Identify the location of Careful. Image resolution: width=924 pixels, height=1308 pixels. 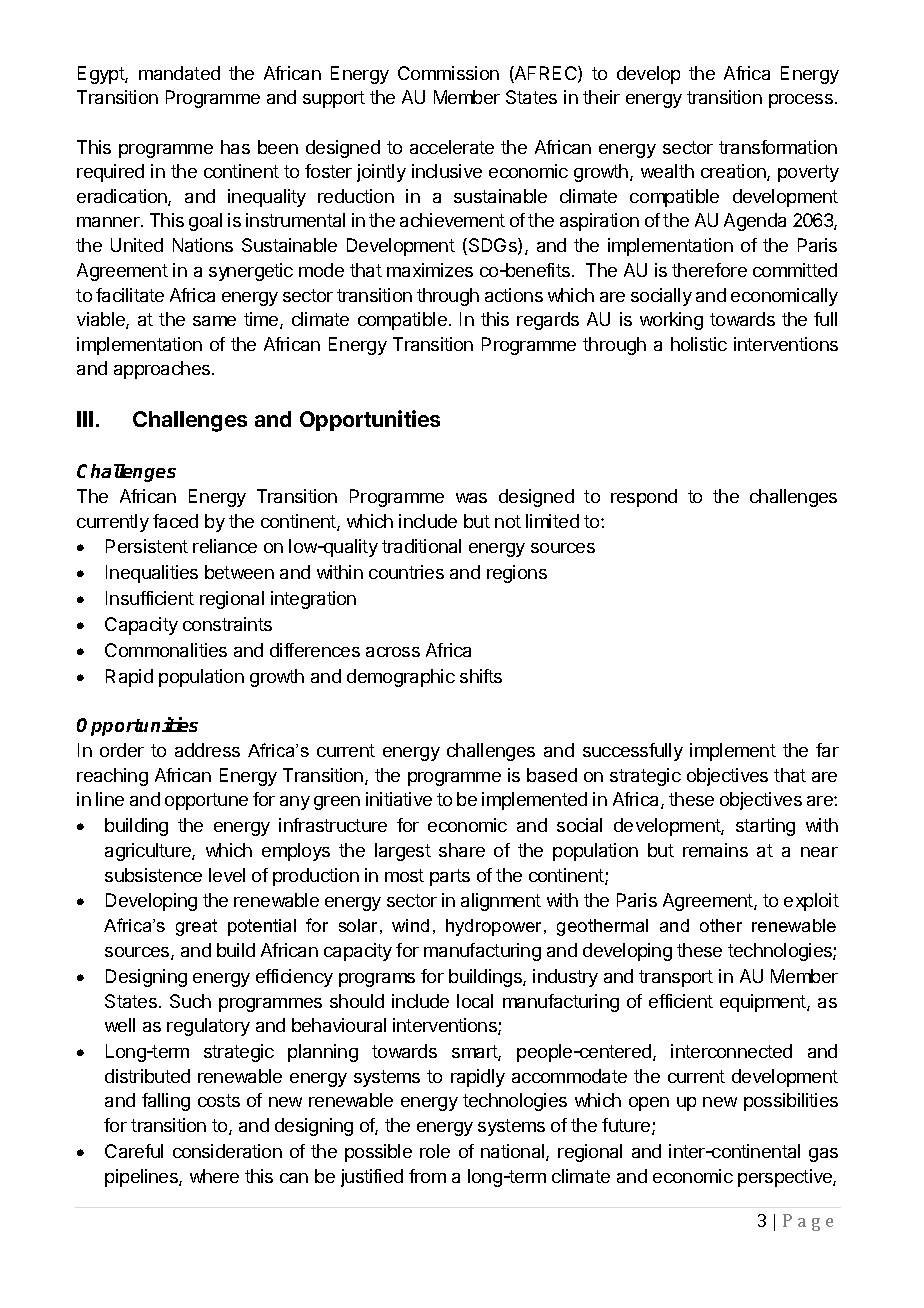
(134, 1151).
